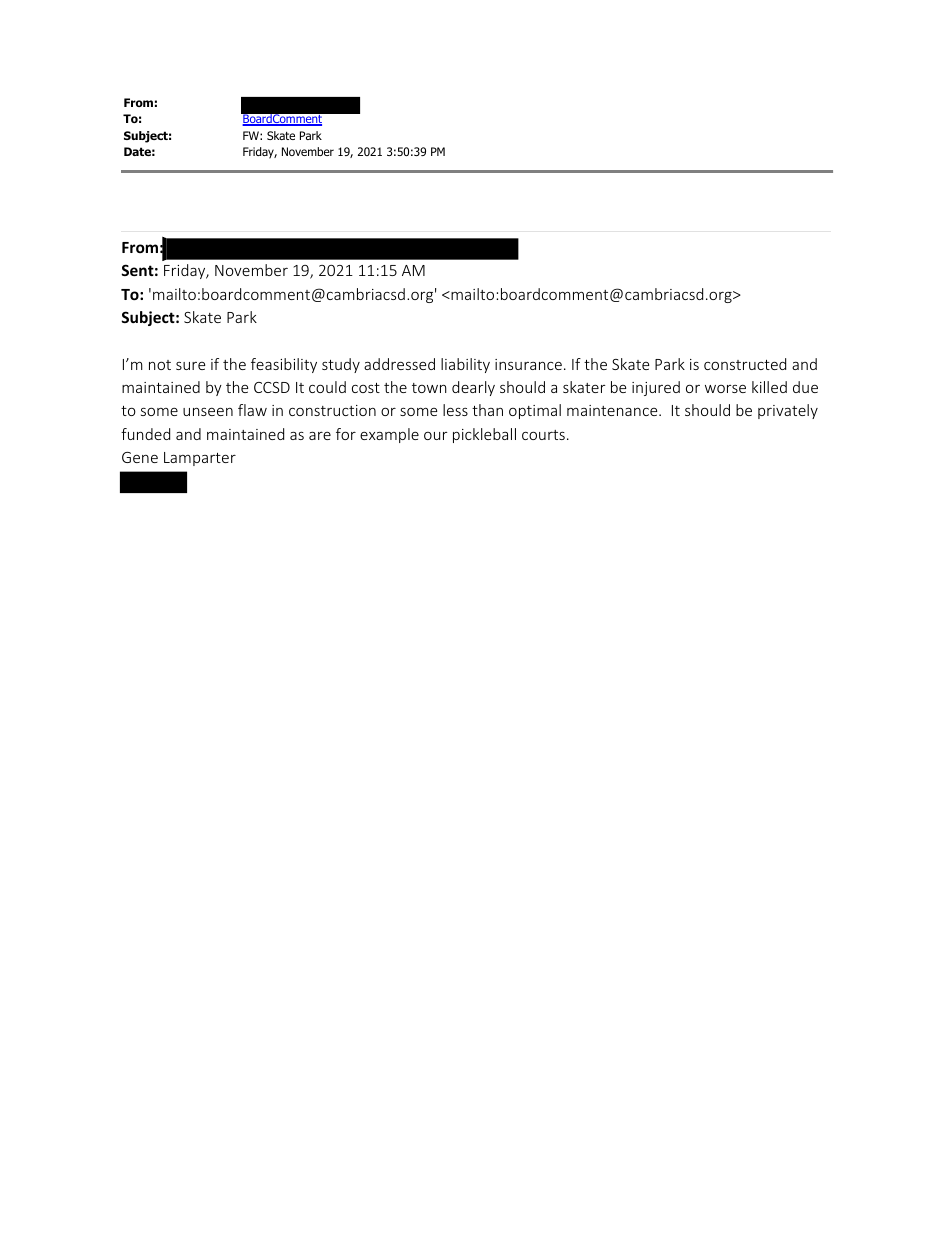  I want to click on dearly, so click(473, 388).
